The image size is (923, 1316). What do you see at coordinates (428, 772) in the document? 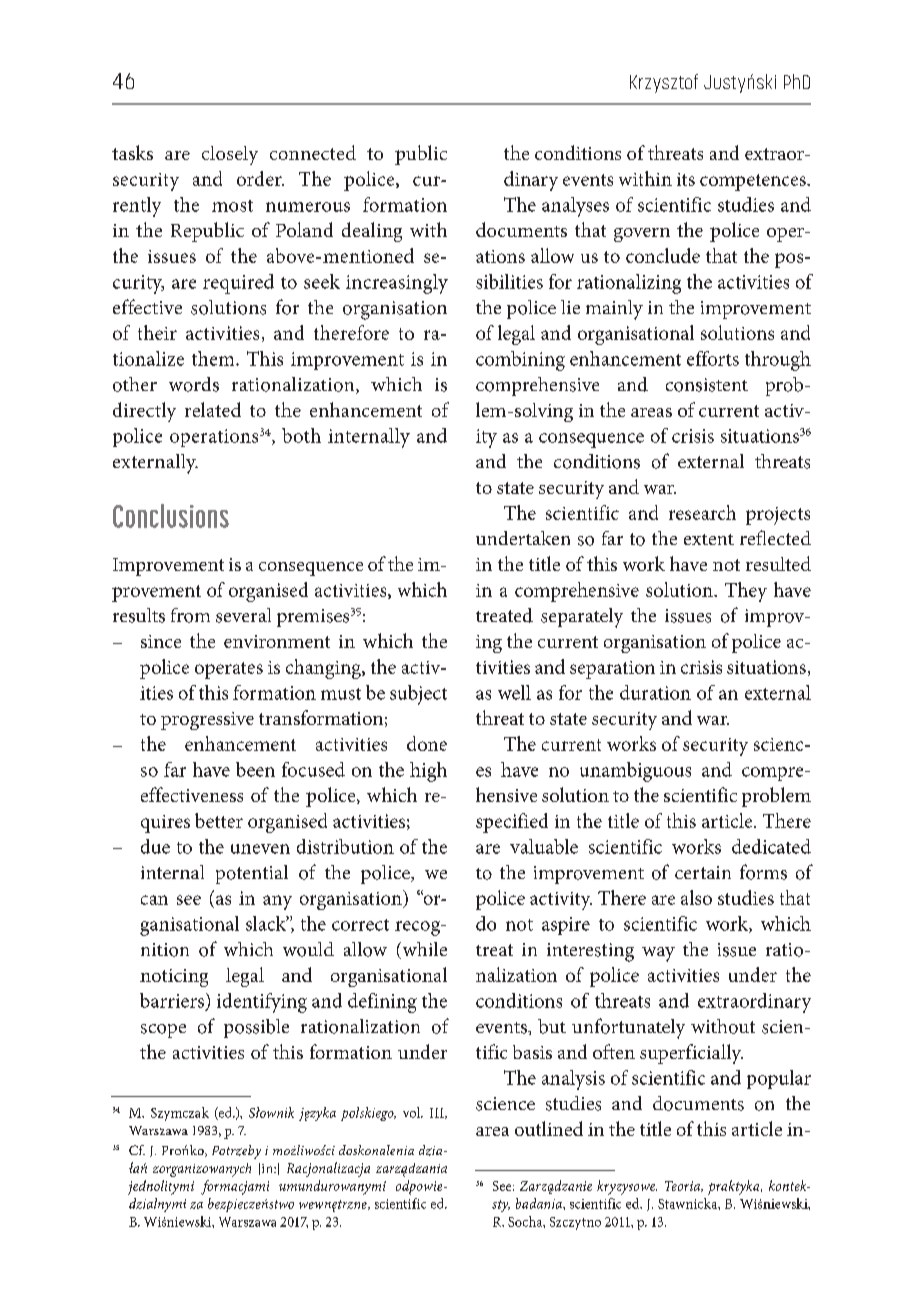
I see `high` at bounding box center [428, 772].
